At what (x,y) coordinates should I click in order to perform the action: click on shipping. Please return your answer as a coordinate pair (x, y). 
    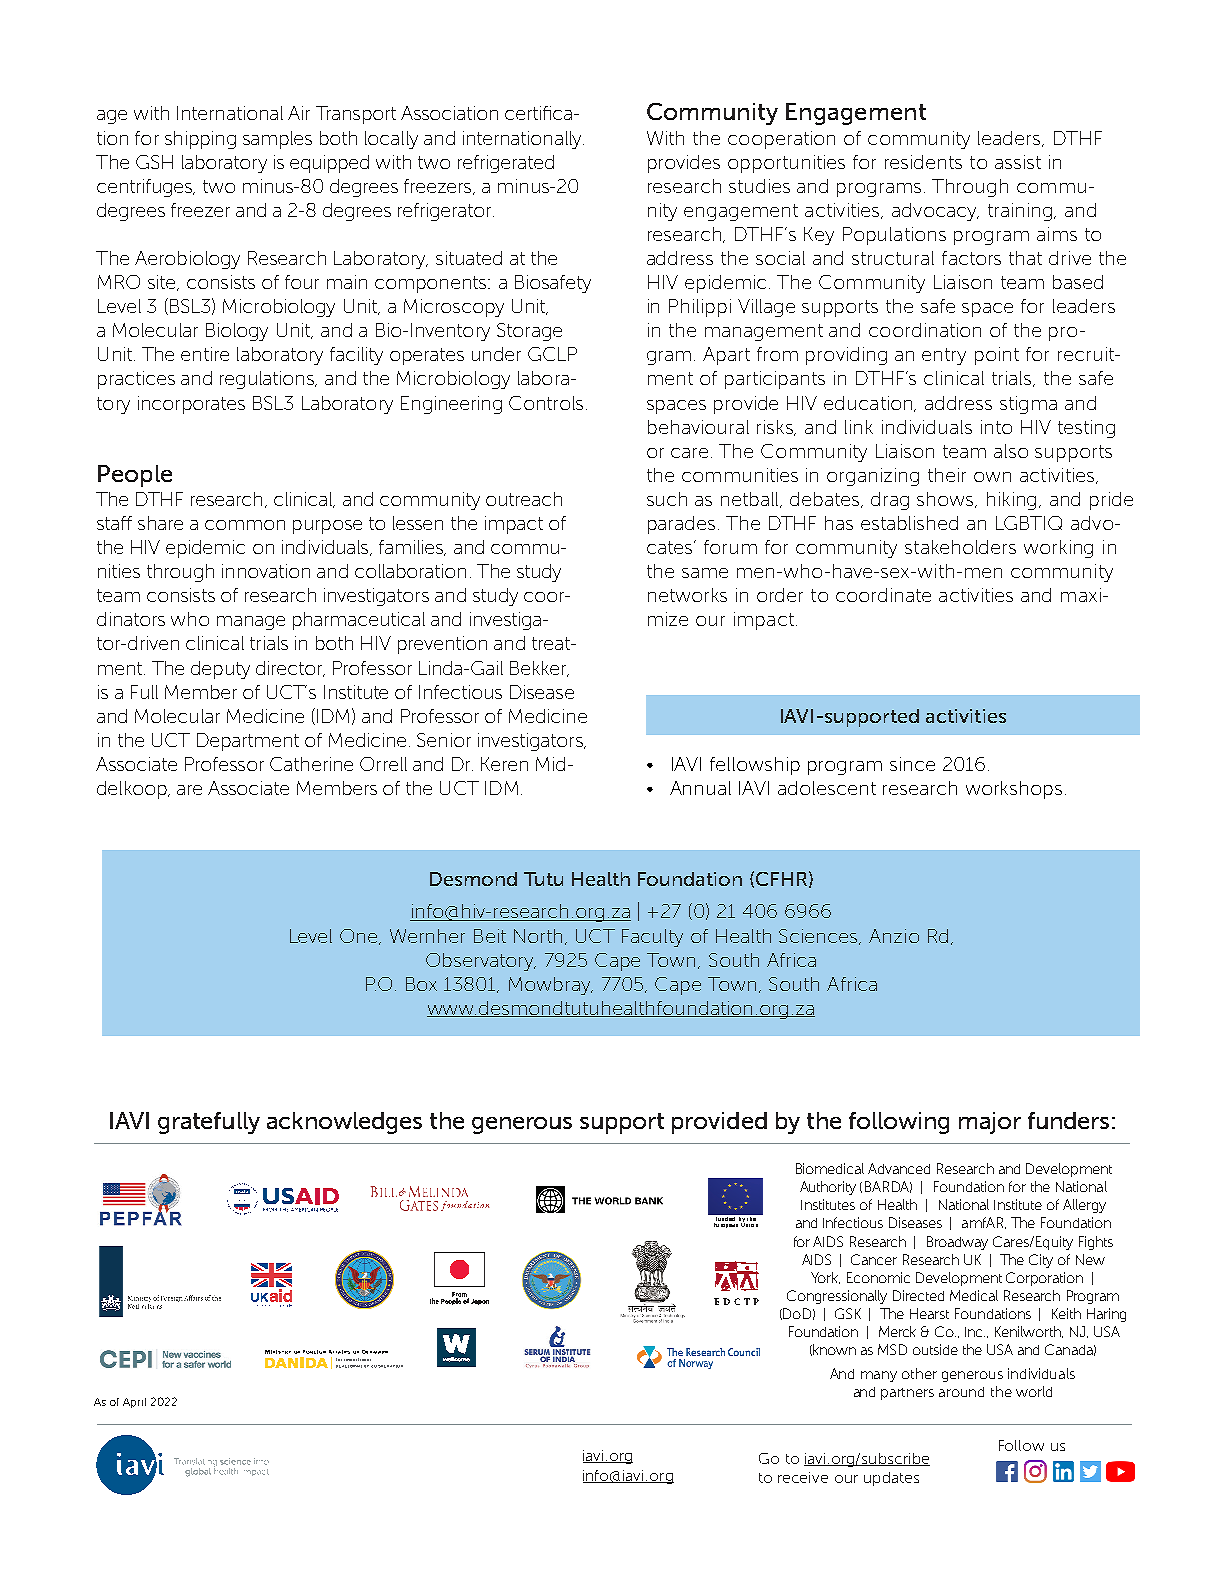
    Looking at the image, I should click on (200, 140).
